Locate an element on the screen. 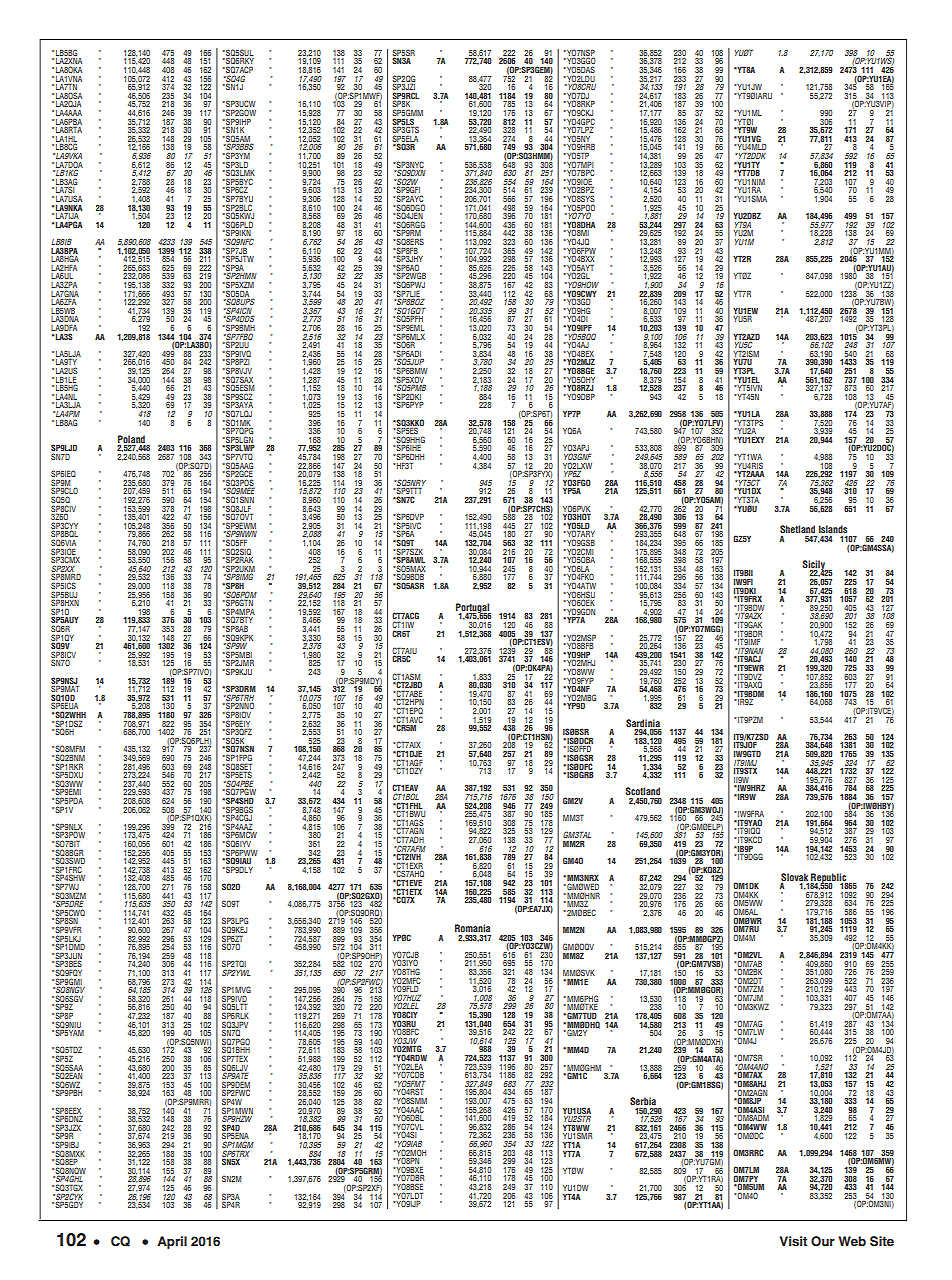 The image size is (952, 1280). Our is located at coordinates (823, 1241).
